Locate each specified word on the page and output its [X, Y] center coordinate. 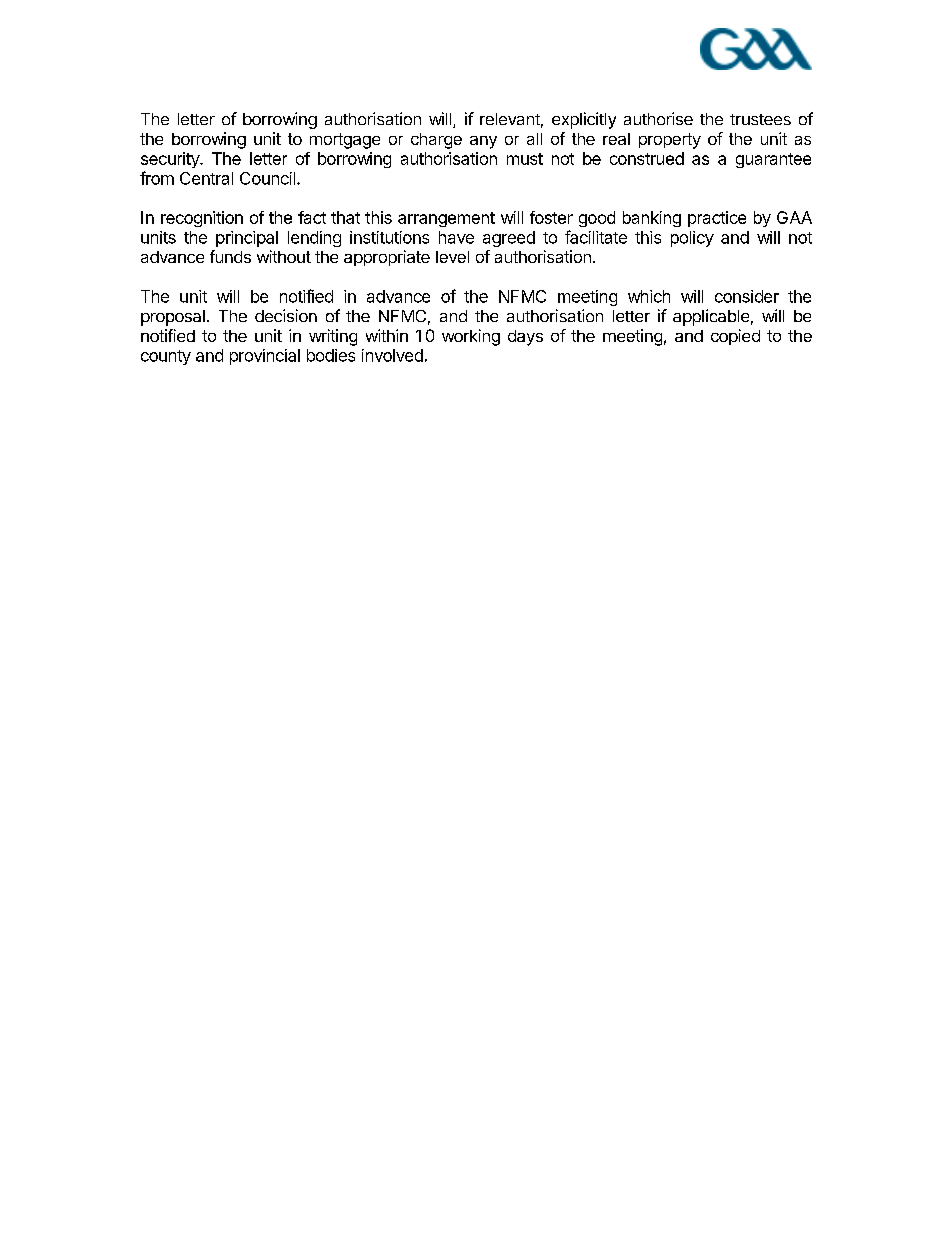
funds [230, 256]
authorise [658, 118]
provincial [265, 357]
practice [717, 219]
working [471, 337]
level [452, 257]
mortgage [345, 141]
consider [747, 296]
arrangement [446, 219]
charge [436, 141]
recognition [202, 219]
